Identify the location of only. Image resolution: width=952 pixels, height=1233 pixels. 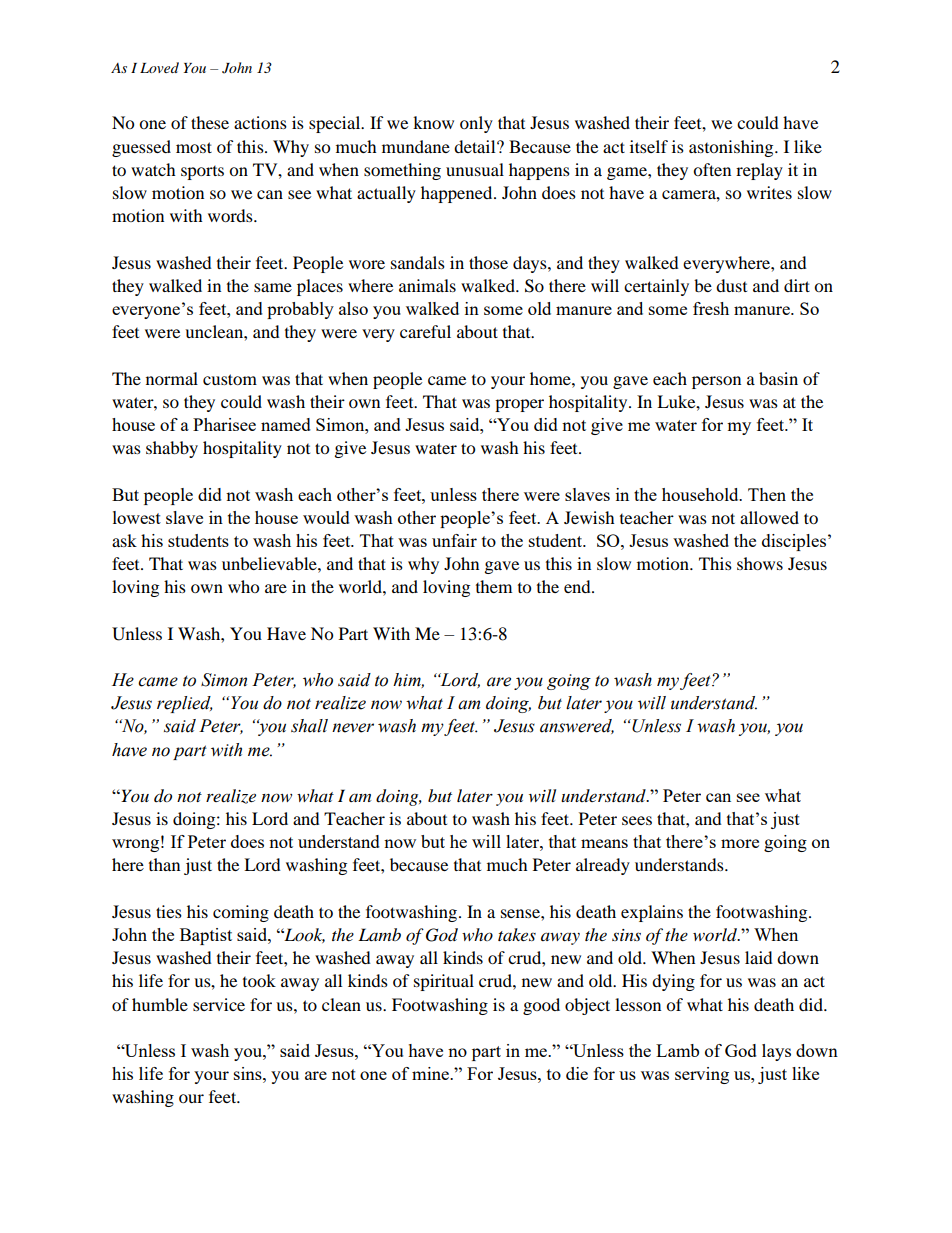
(476, 124).
